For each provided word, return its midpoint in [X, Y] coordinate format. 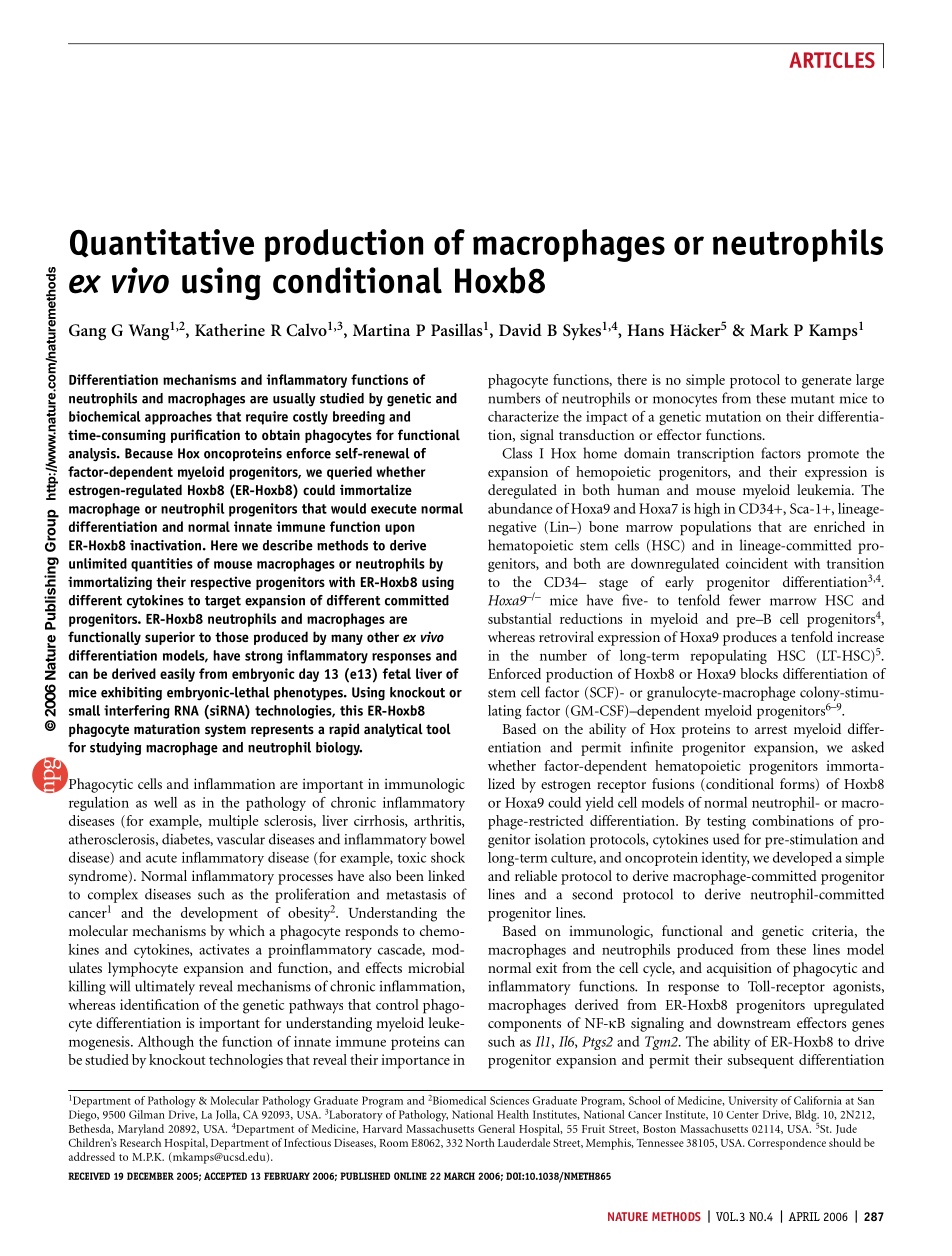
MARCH [459, 1176]
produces [750, 638]
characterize [523, 416]
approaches [178, 418]
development [219, 914]
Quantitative [162, 243]
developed [802, 859]
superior [170, 638]
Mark [769, 329]
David [520, 329]
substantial [520, 618]
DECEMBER [150, 1176]
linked [446, 875]
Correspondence [787, 1144]
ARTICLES [832, 60]
